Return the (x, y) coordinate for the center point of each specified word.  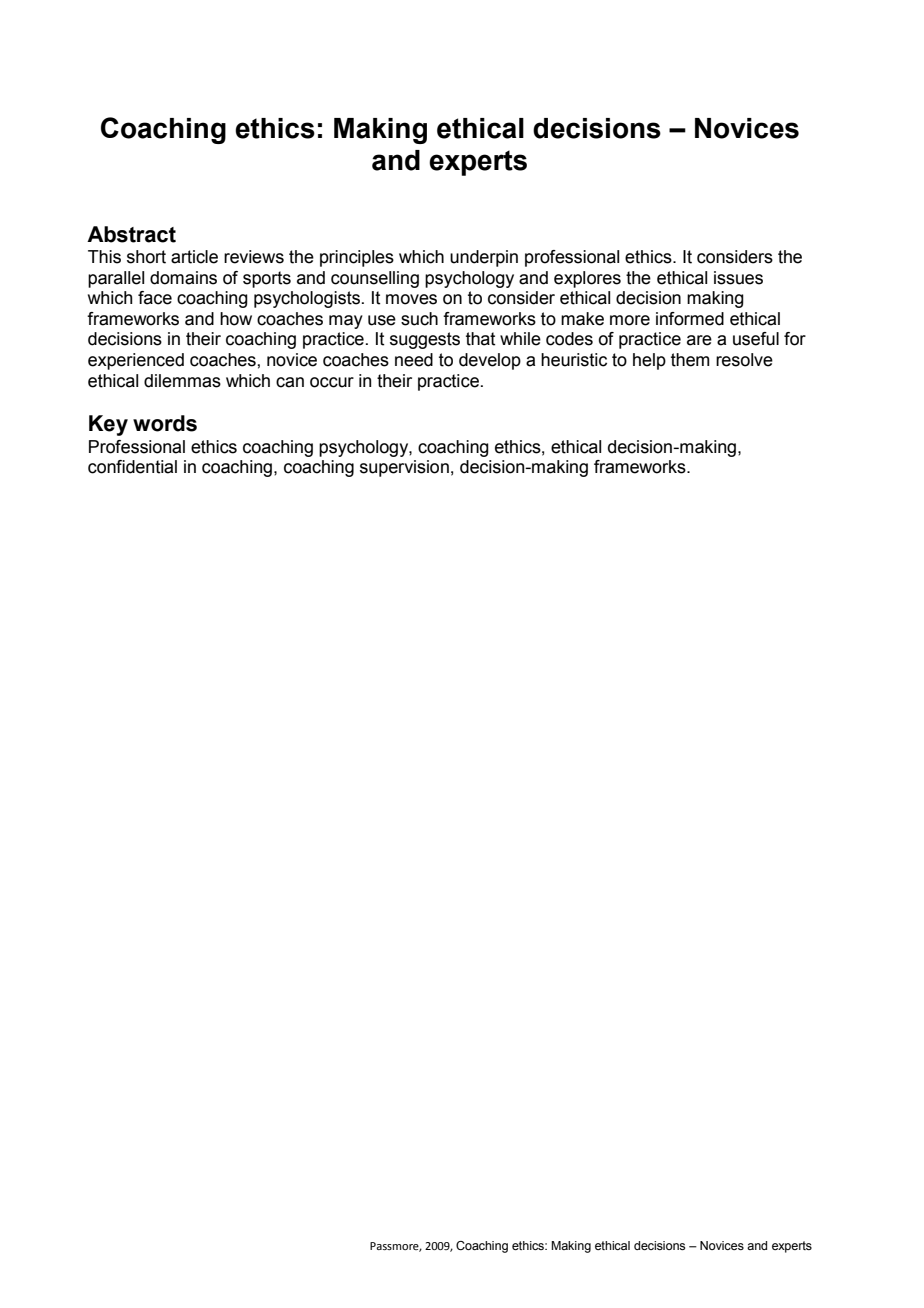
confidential (132, 467)
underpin (484, 258)
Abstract (131, 234)
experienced (136, 361)
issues (738, 278)
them (690, 360)
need (414, 360)
